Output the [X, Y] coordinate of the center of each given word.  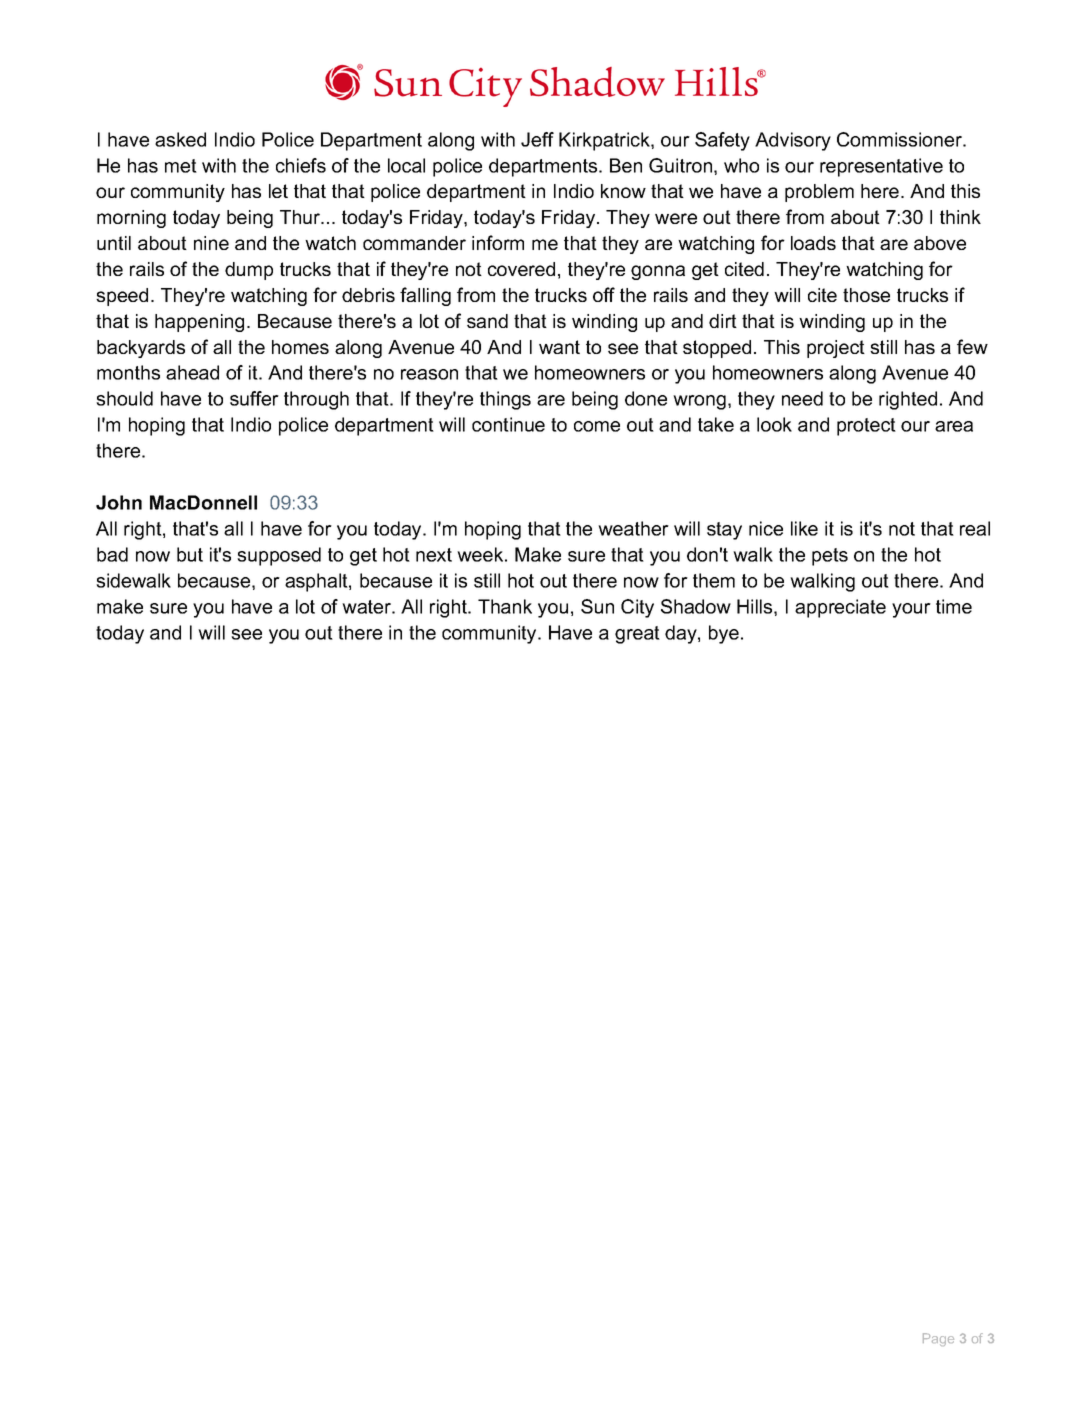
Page [938, 1339]
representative [881, 167]
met [181, 166]
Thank [505, 606]
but [190, 554]
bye [724, 634]
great [637, 635]
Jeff [537, 139]
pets [830, 557]
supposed [279, 556]
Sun [597, 606]
